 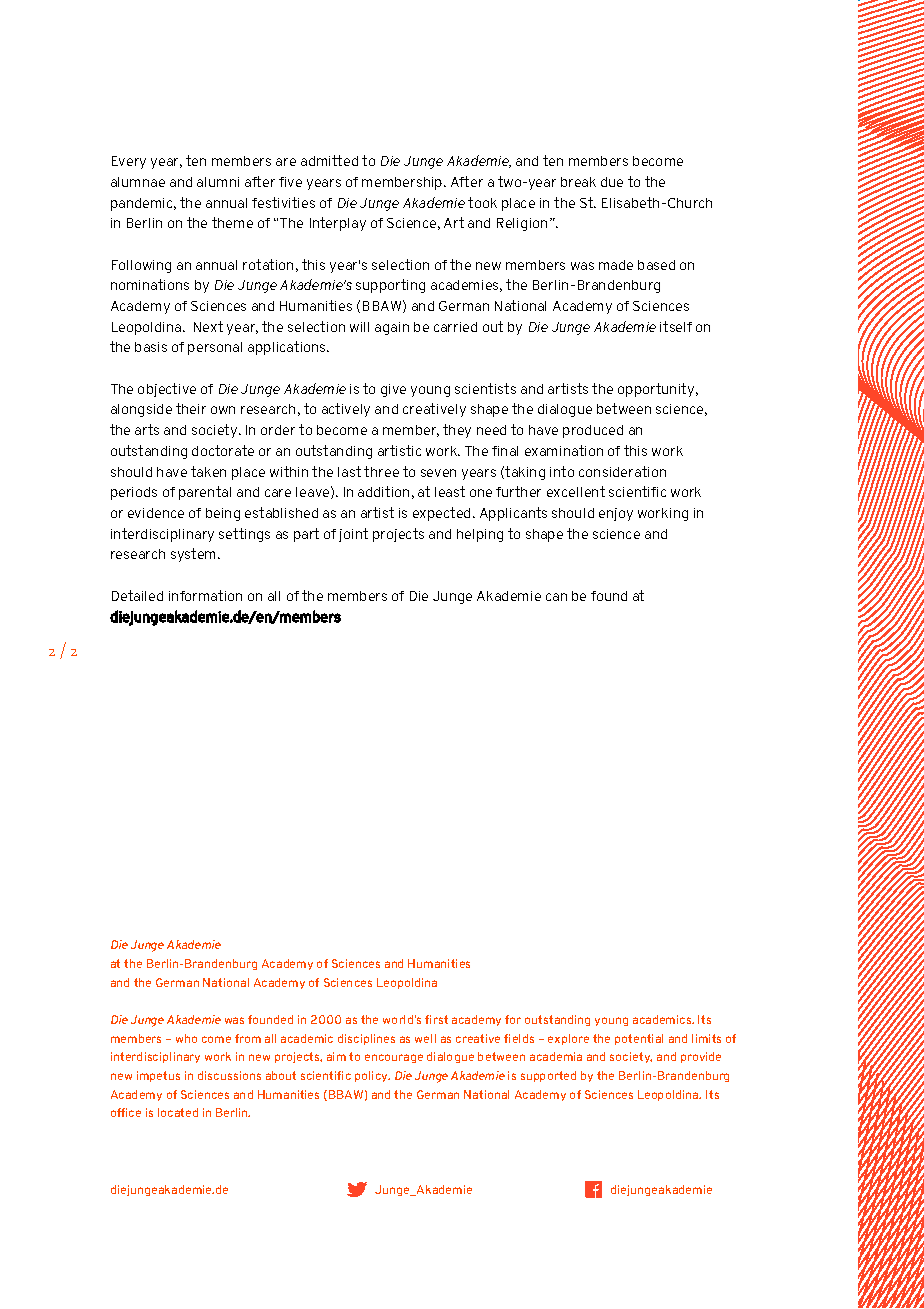 I want to click on encourage, so click(x=394, y=1058).
